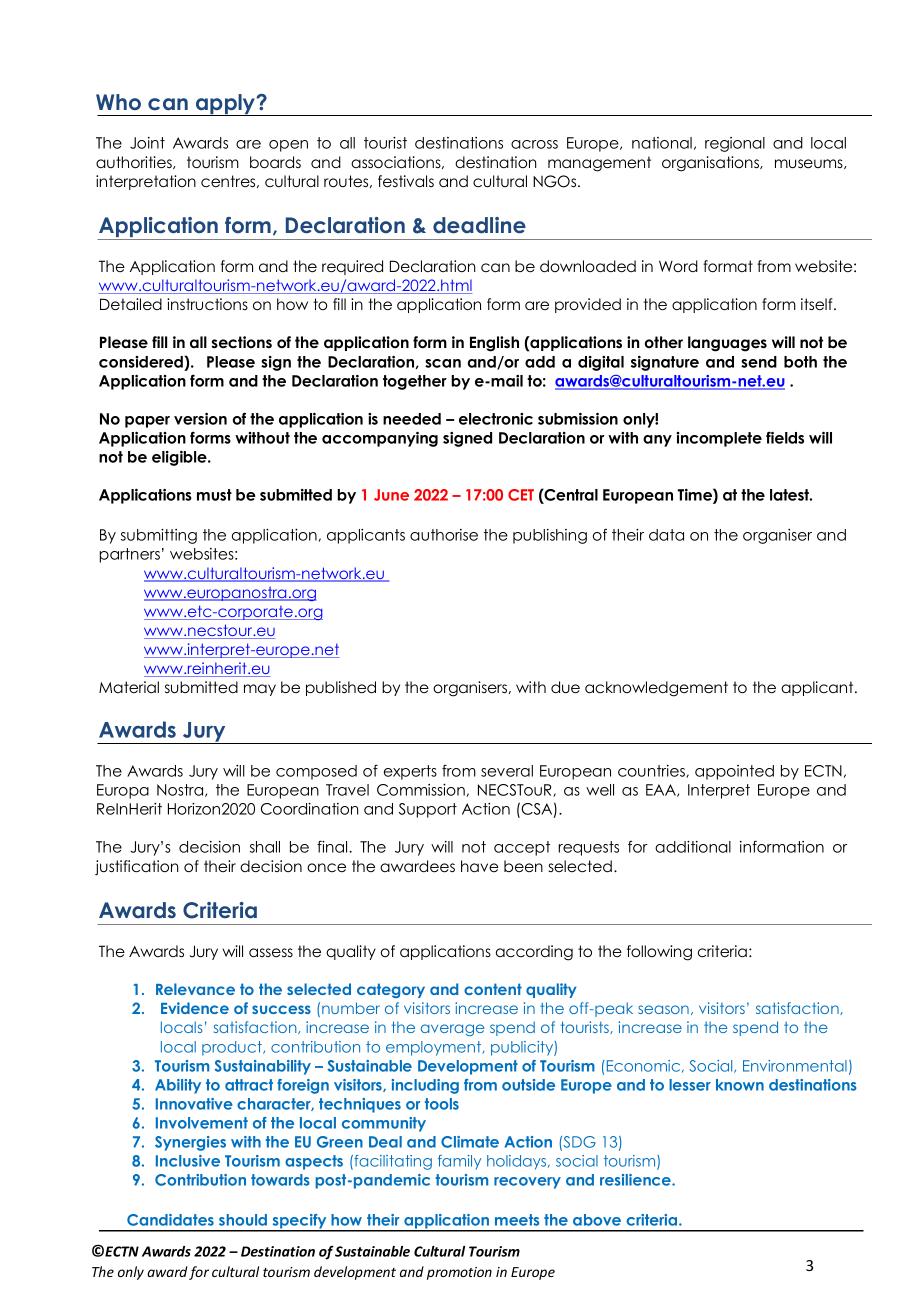  What do you see at coordinates (656, 689) in the screenshot?
I see `acknowledgement` at bounding box center [656, 689].
